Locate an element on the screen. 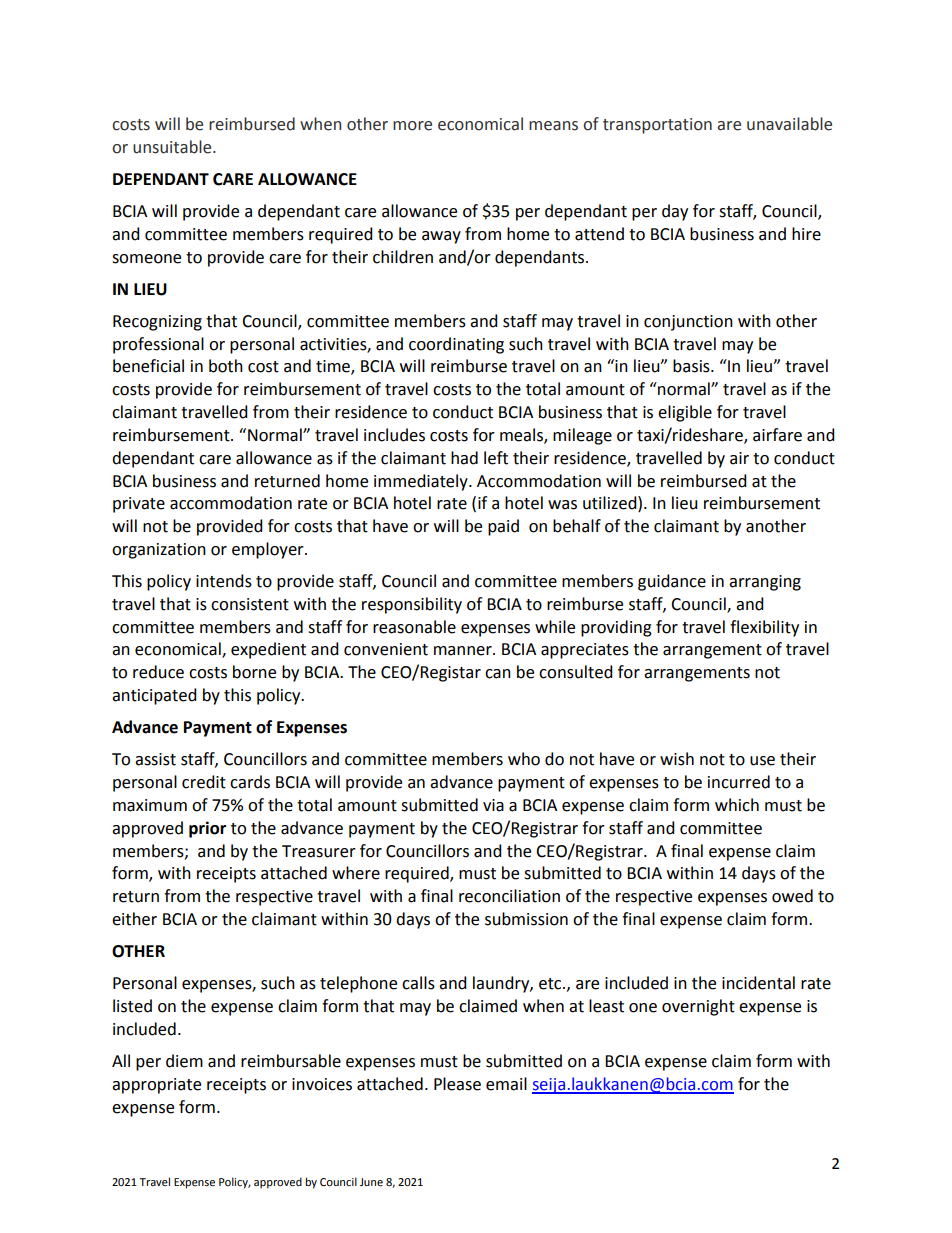  unsuitable is located at coordinates (173, 147).
